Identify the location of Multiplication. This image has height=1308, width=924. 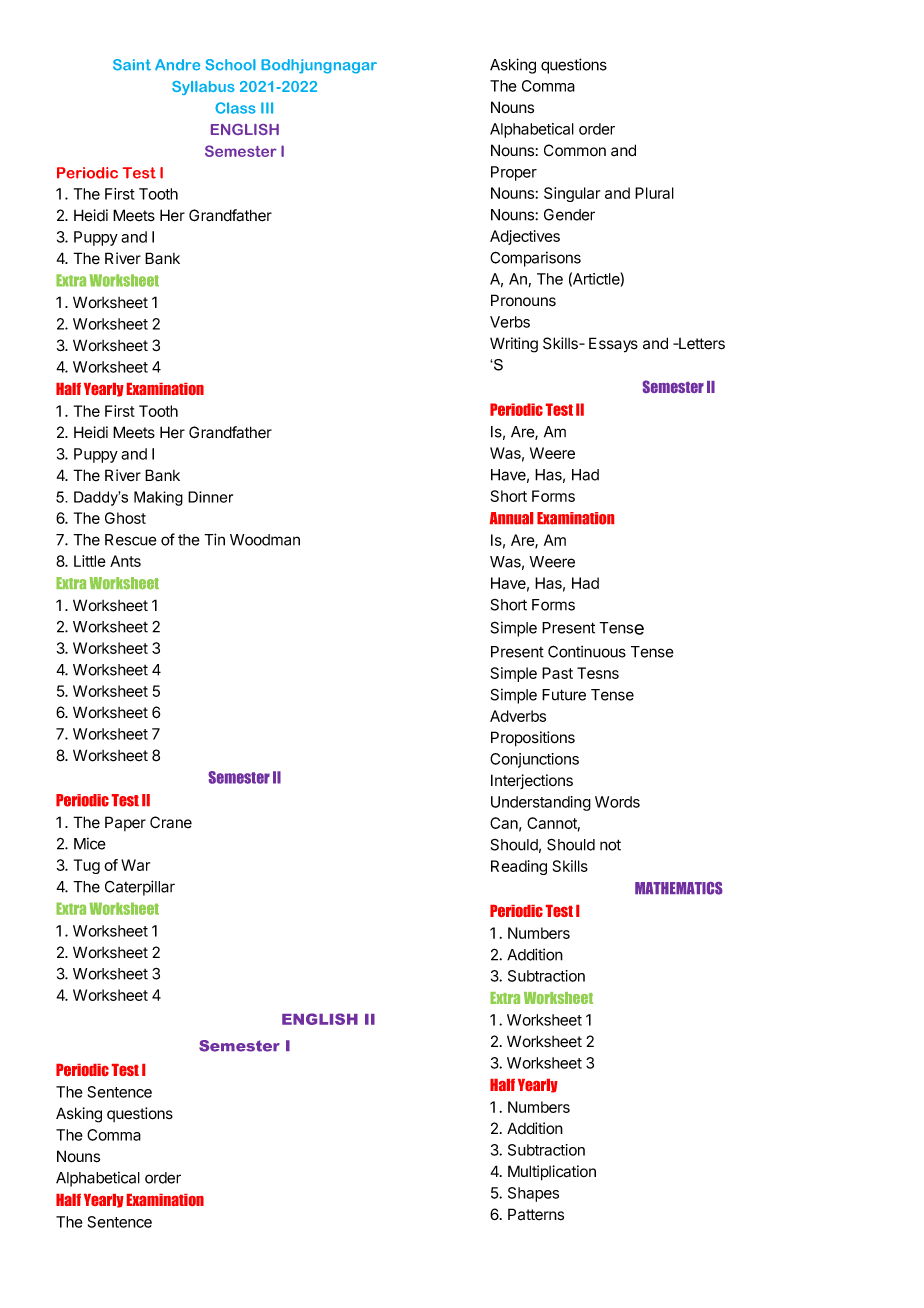
(552, 1173).
